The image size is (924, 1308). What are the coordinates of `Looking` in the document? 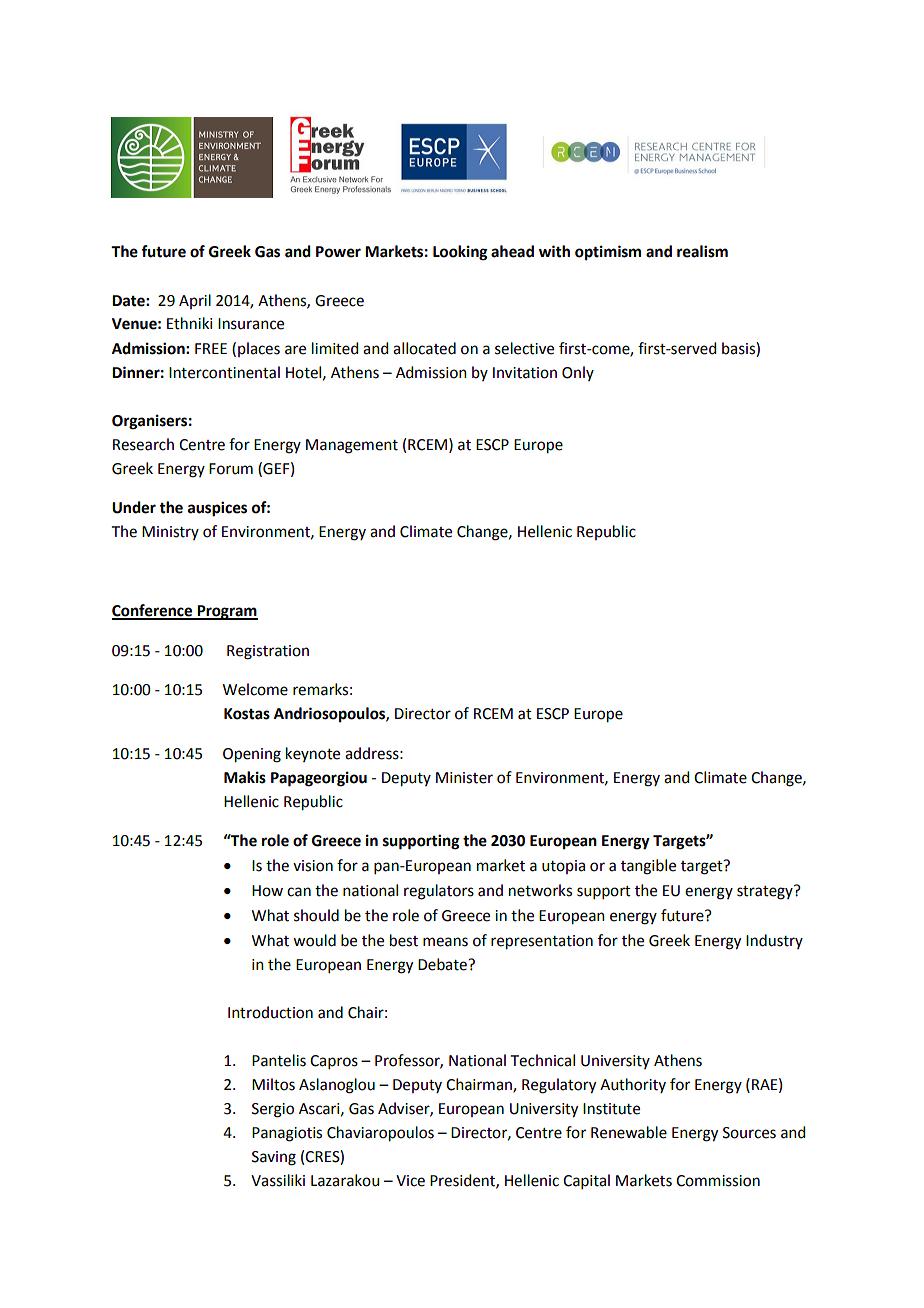 It's located at (460, 253).
